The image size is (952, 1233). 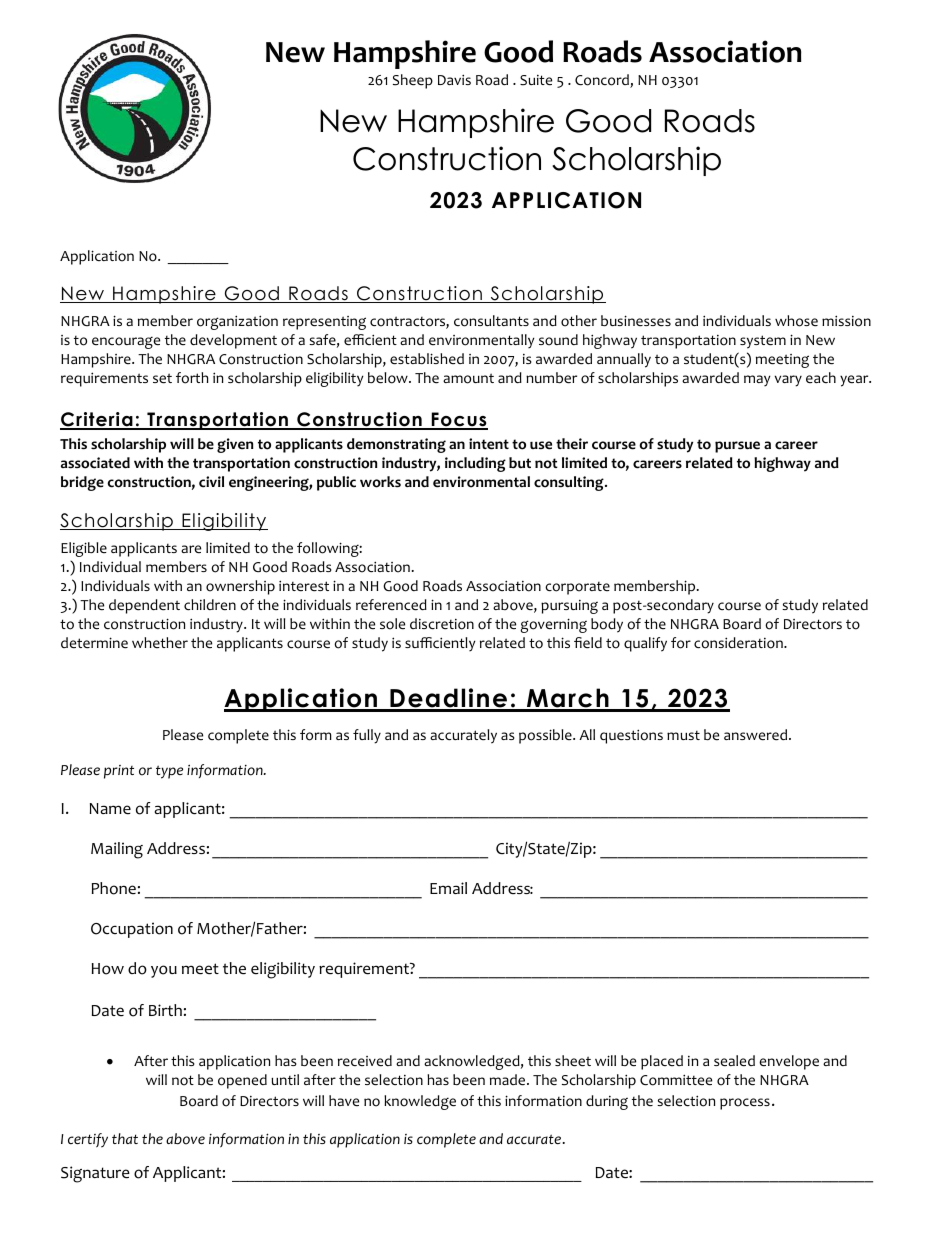 I want to click on possible, so click(x=546, y=736).
